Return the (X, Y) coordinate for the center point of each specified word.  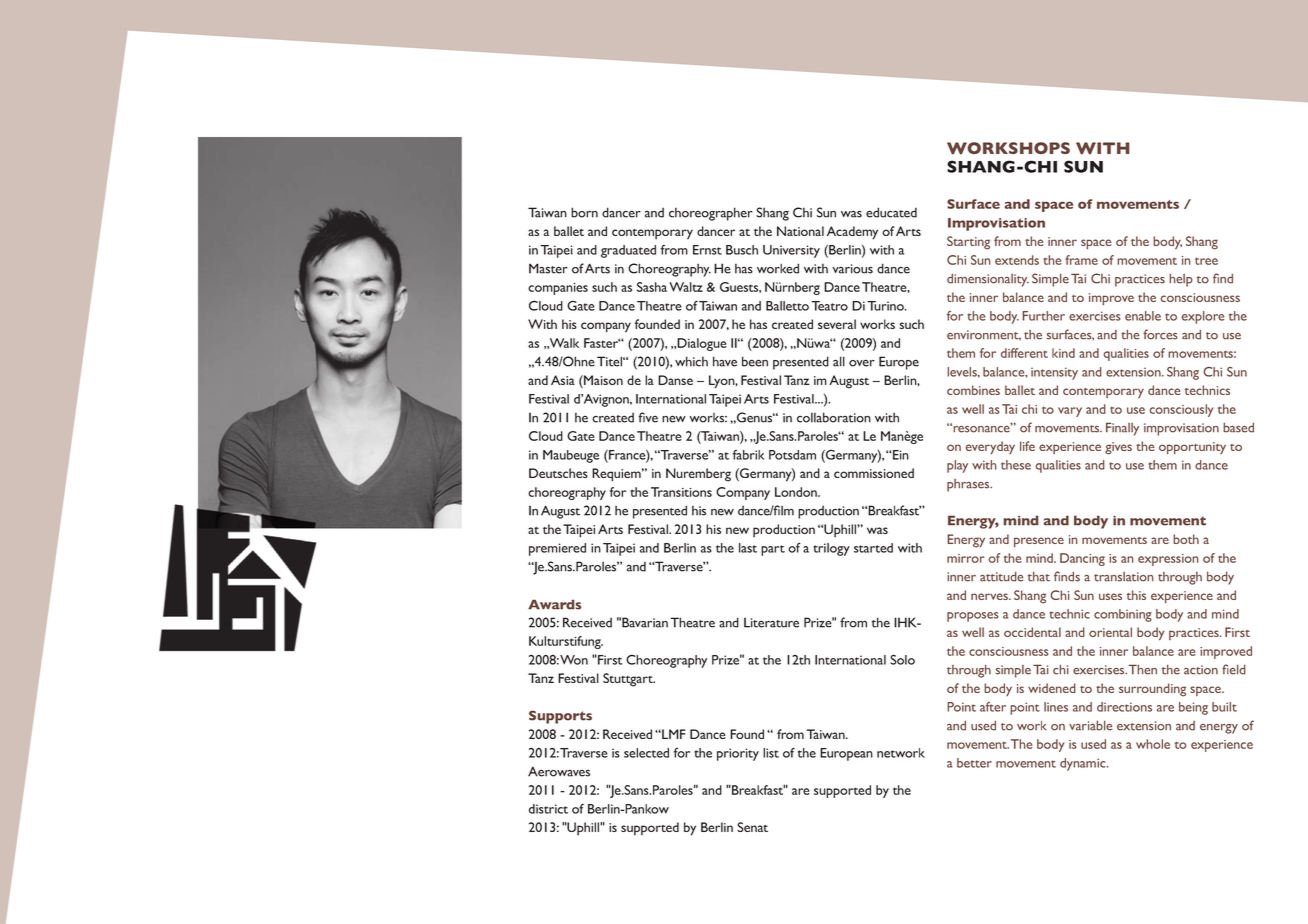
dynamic (1084, 764)
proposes (972, 617)
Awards (554, 604)
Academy (852, 233)
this (1136, 595)
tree (1206, 261)
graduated (628, 251)
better (974, 763)
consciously (1181, 410)
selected (646, 753)
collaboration (834, 417)
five (648, 417)
